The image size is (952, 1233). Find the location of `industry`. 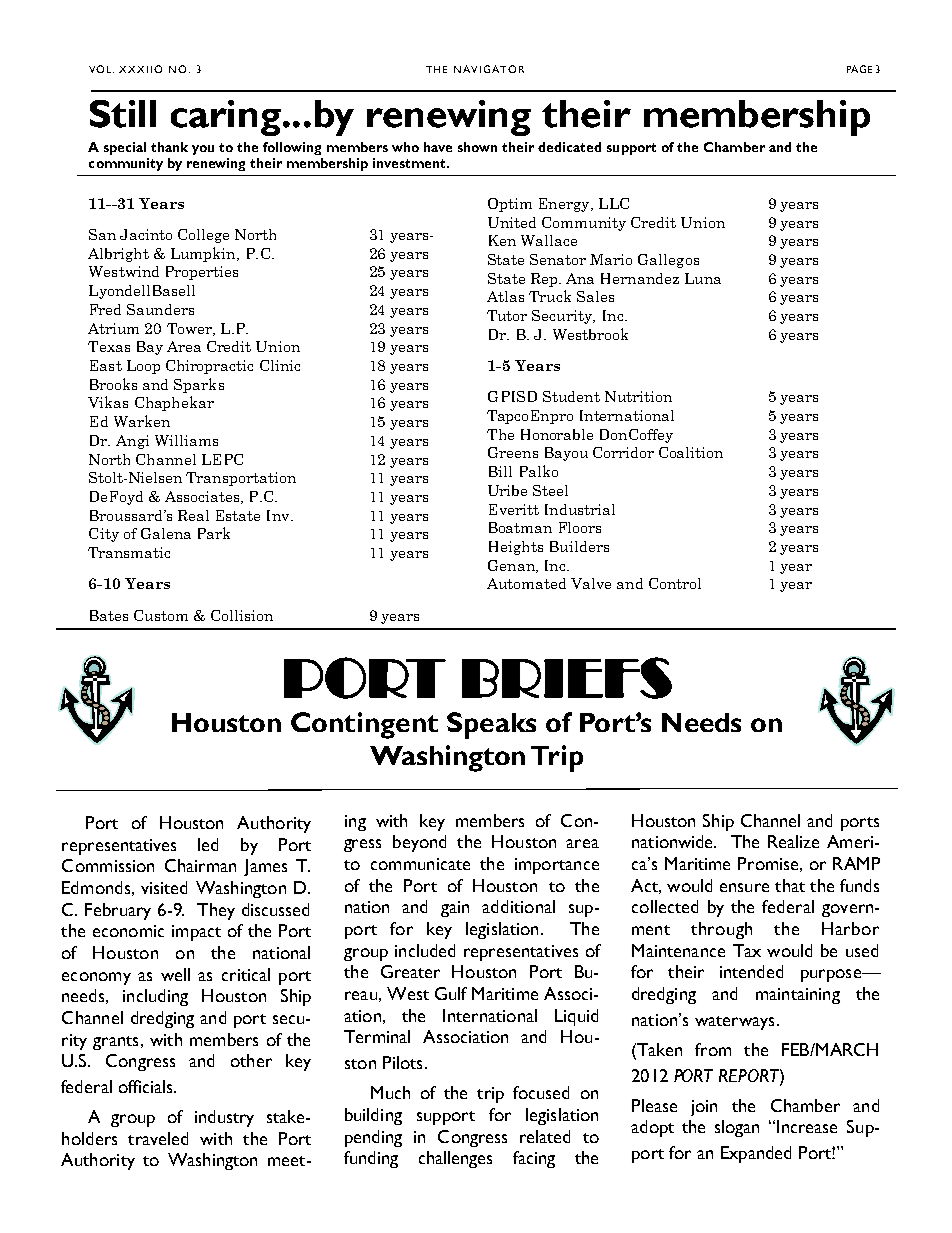

industry is located at coordinates (224, 1118).
